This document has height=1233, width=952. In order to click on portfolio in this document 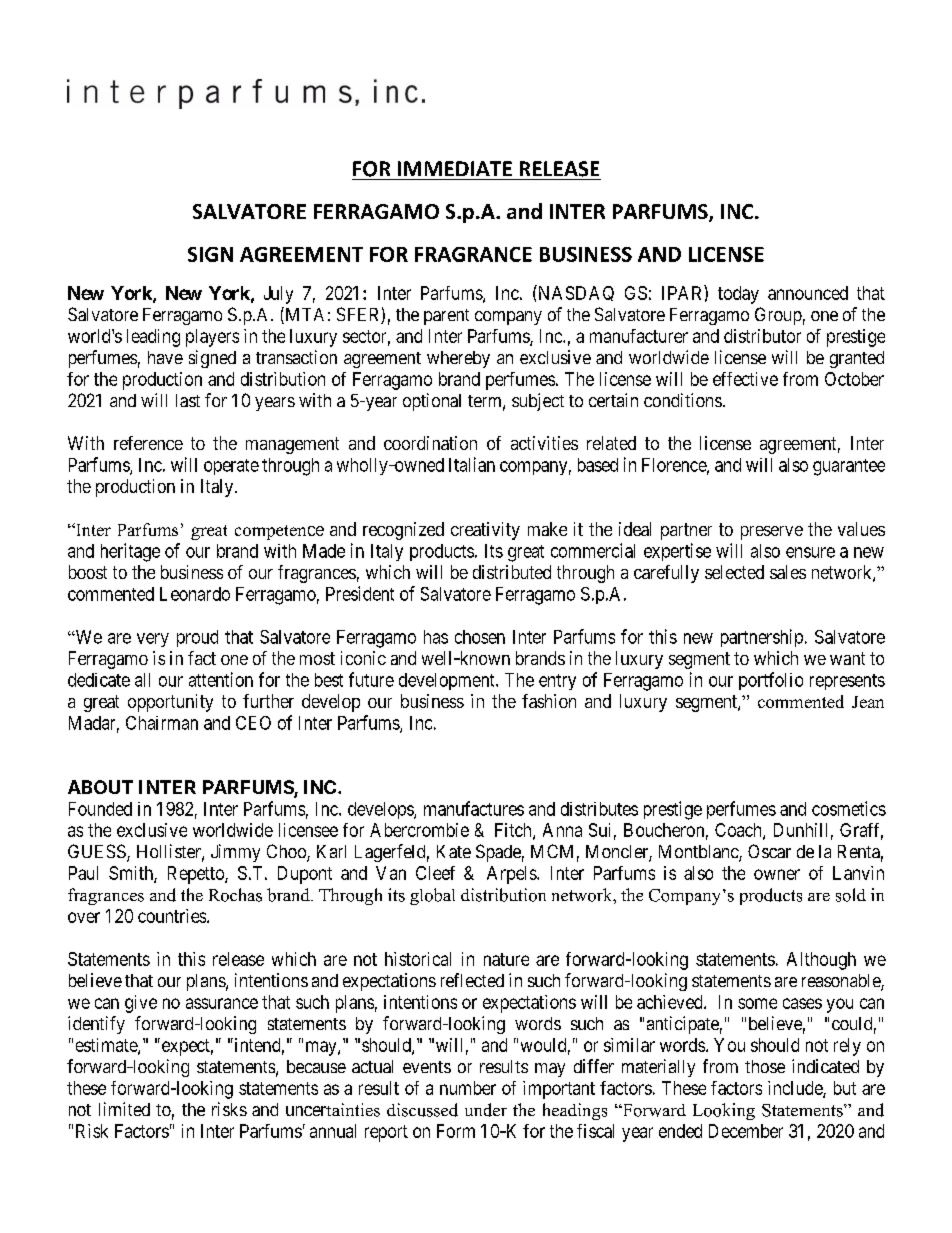, I will do `click(771, 681)`.
